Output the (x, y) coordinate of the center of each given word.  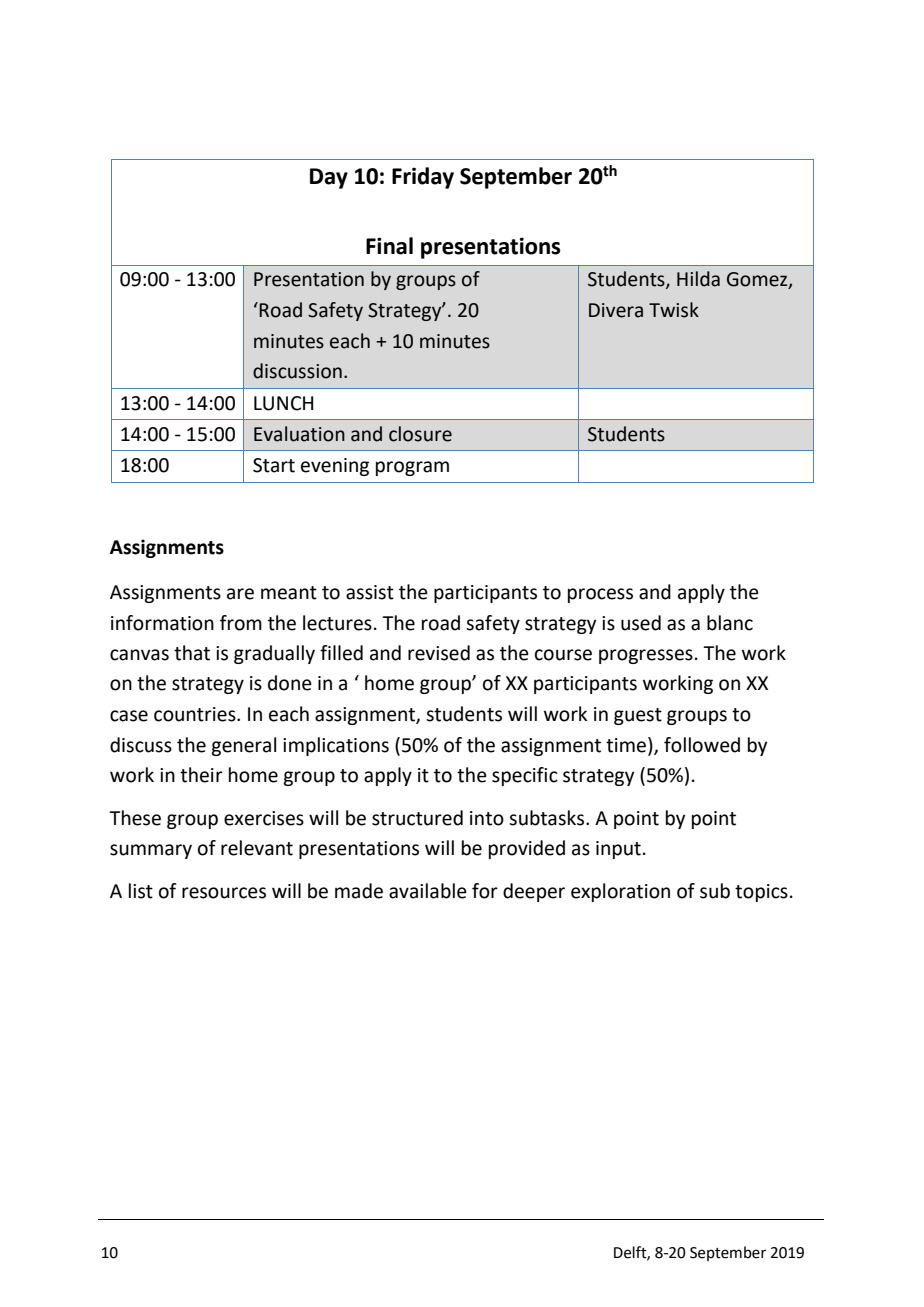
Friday (423, 178)
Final (389, 246)
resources (224, 893)
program (412, 468)
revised (439, 653)
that (192, 653)
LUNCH (284, 403)
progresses (646, 656)
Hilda (698, 279)
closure (420, 434)
